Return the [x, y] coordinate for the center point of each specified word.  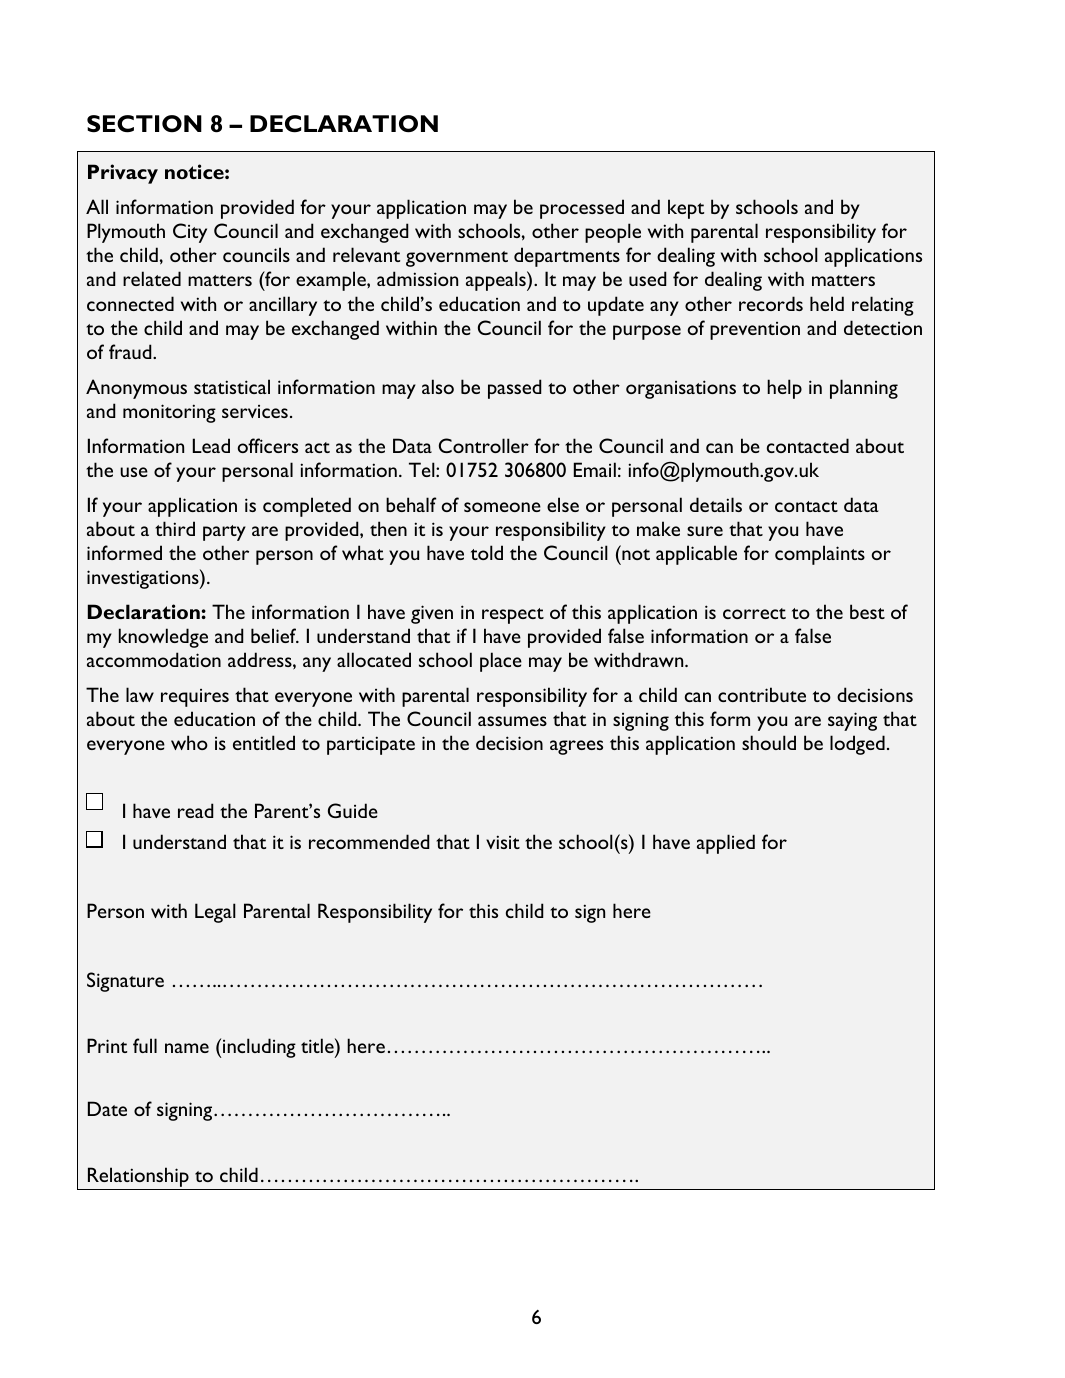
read [196, 810]
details [716, 504]
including [259, 1048]
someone [502, 507]
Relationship [138, 1177]
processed [582, 209]
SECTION [144, 124]
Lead [211, 445]
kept [686, 209]
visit [503, 842]
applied [726, 844]
